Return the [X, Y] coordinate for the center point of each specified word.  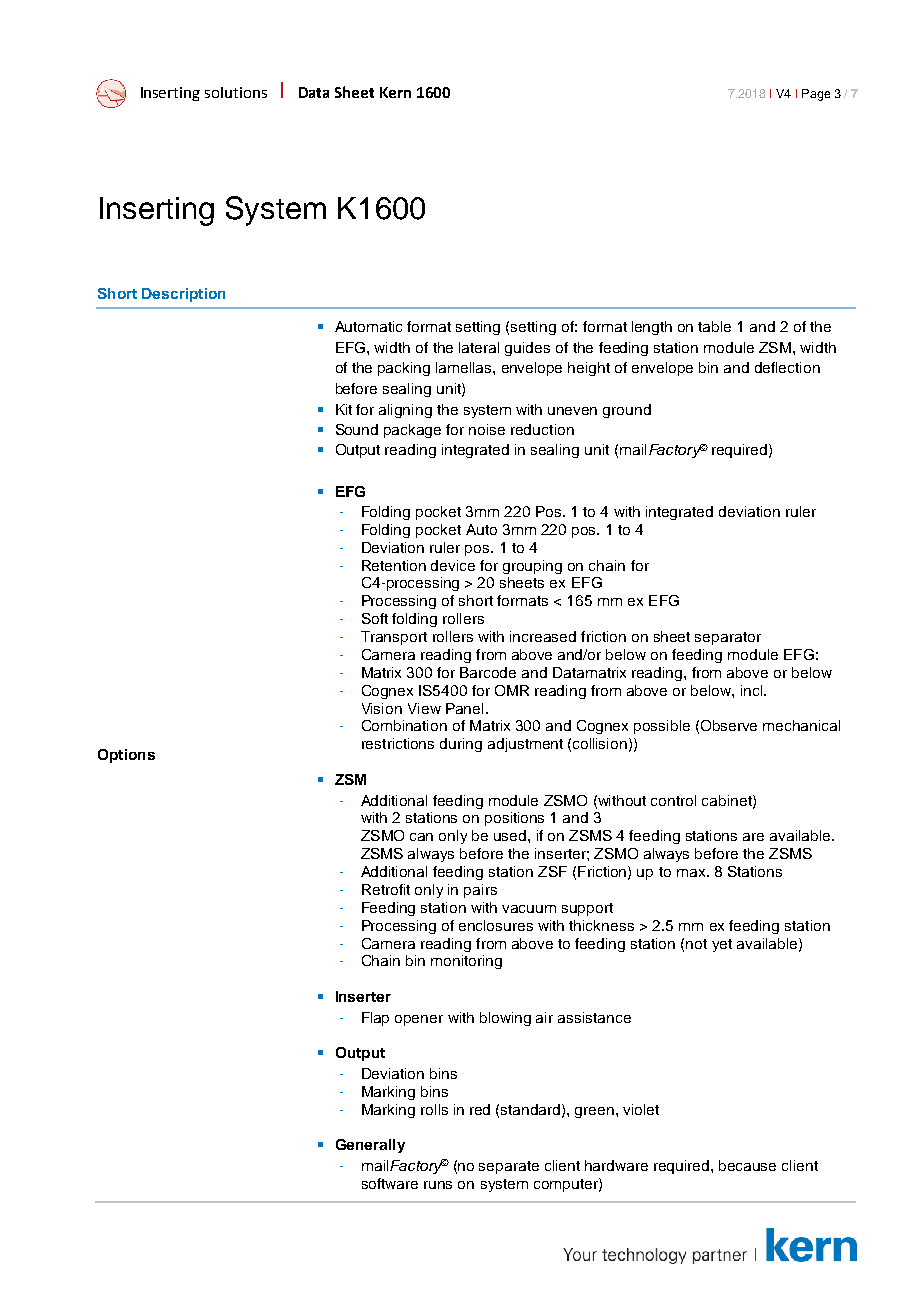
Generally [370, 1146]
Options [126, 756]
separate [509, 1167]
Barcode [488, 672]
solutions [236, 92]
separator [728, 638]
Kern [395, 92]
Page [816, 95]
